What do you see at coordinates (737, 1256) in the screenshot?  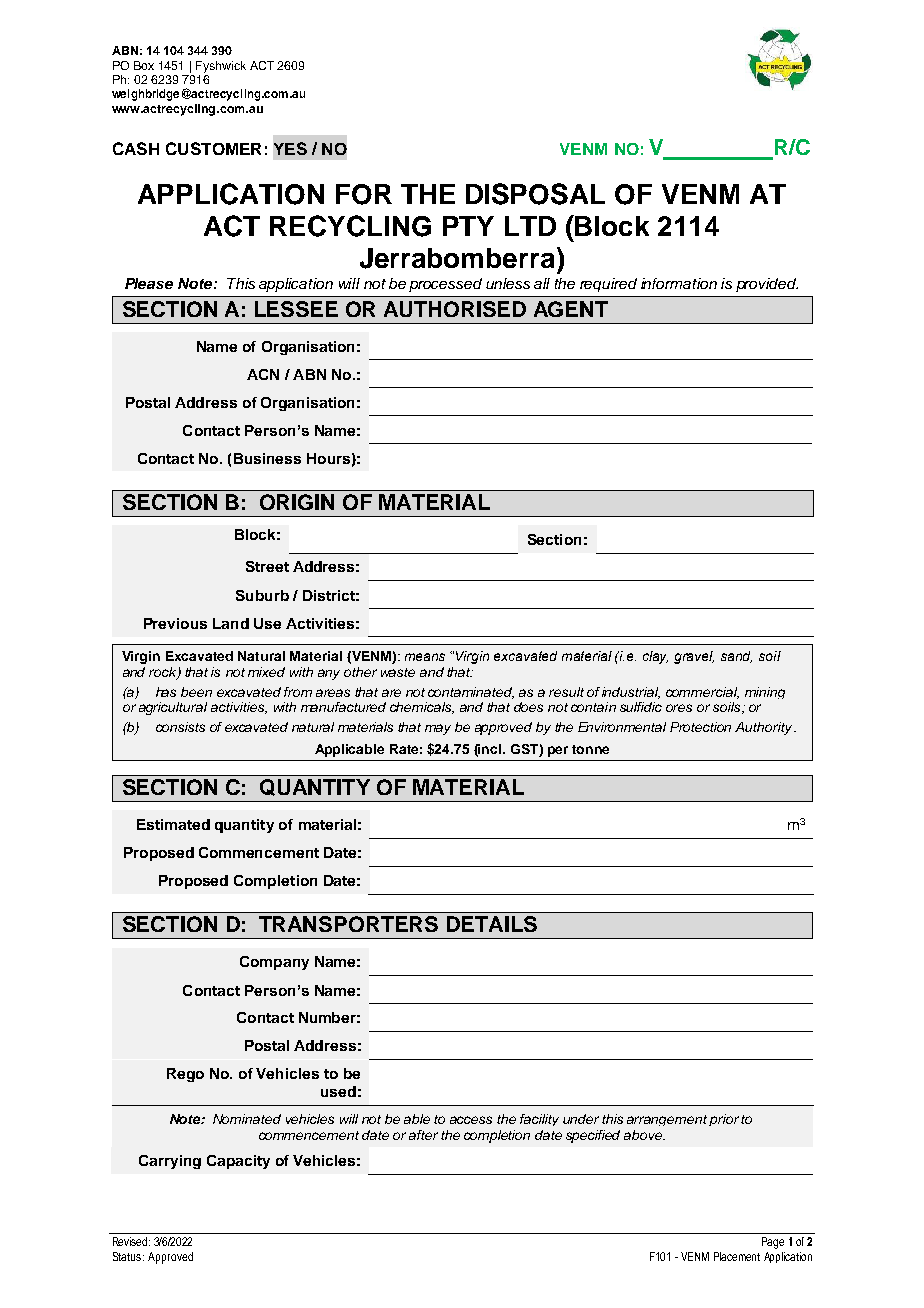 I see `Placement` at bounding box center [737, 1256].
